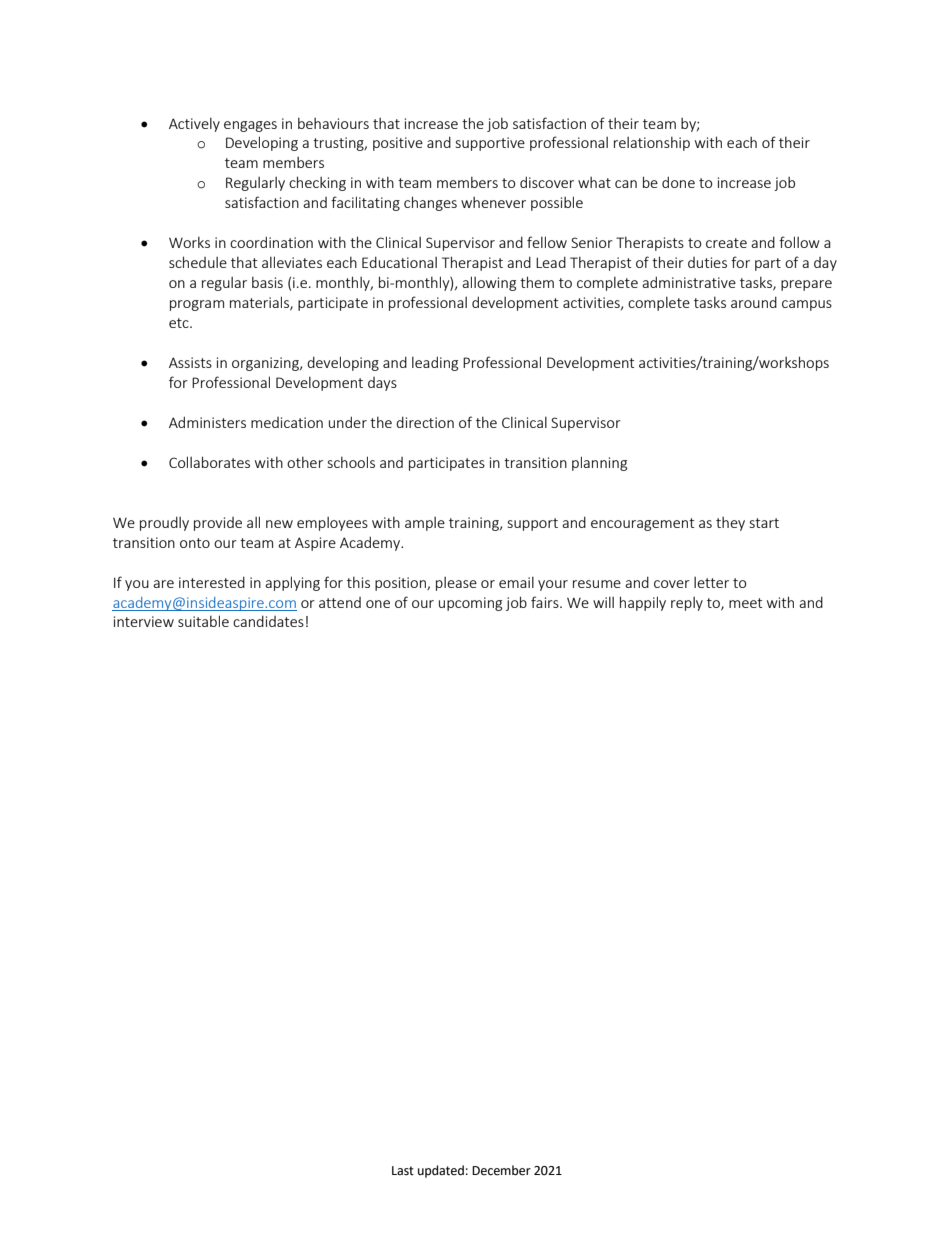  I want to click on updated, so click(441, 1171).
